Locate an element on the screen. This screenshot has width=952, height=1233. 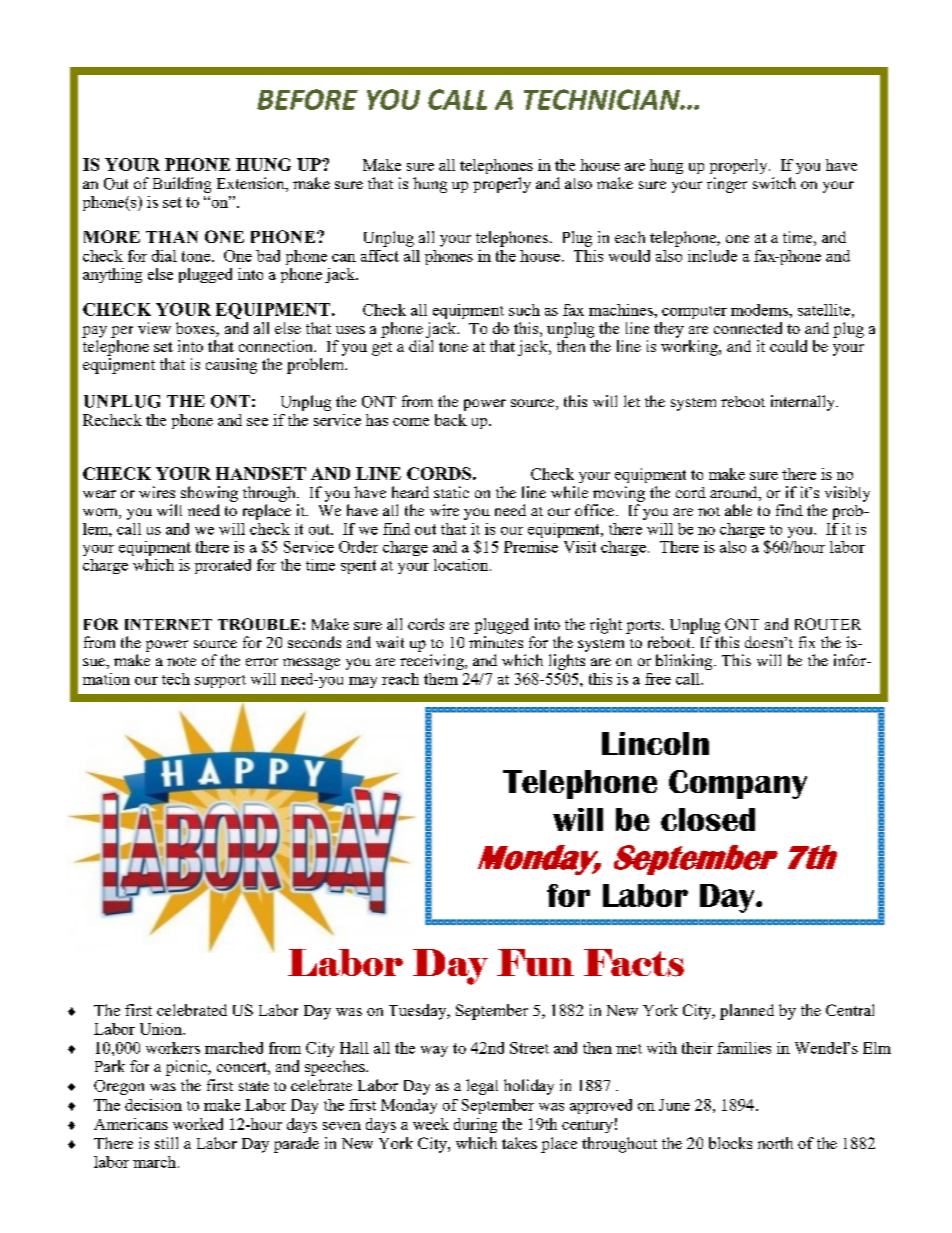
north is located at coordinates (775, 1143).
